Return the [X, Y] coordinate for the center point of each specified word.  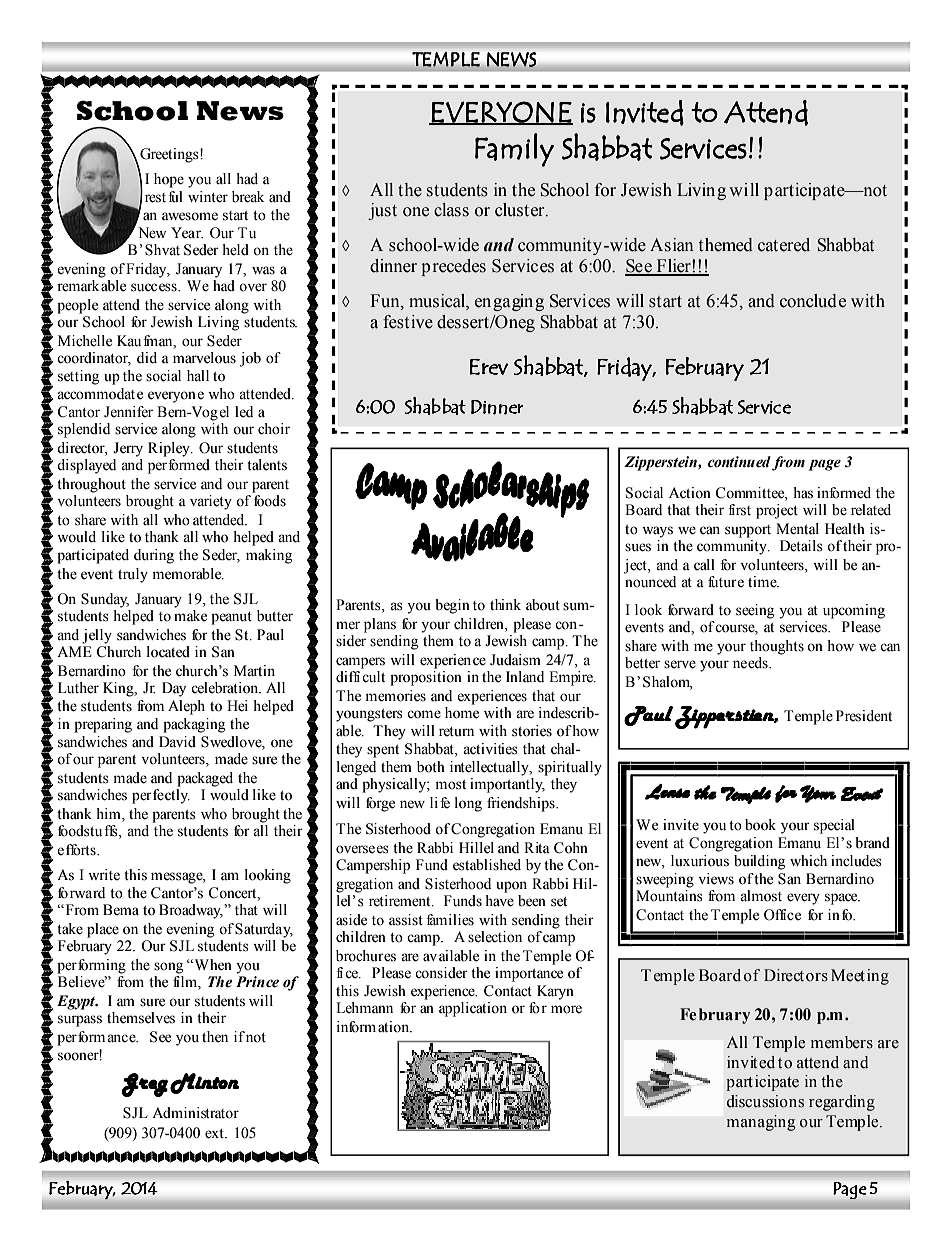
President [864, 716]
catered [784, 245]
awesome [190, 216]
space [842, 899]
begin [452, 606]
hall [198, 376]
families [450, 920]
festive [408, 322]
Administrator [195, 1113]
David [177, 742]
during [154, 556]
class [451, 210]
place [103, 930]
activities [490, 749]
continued [739, 462]
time [763, 582]
